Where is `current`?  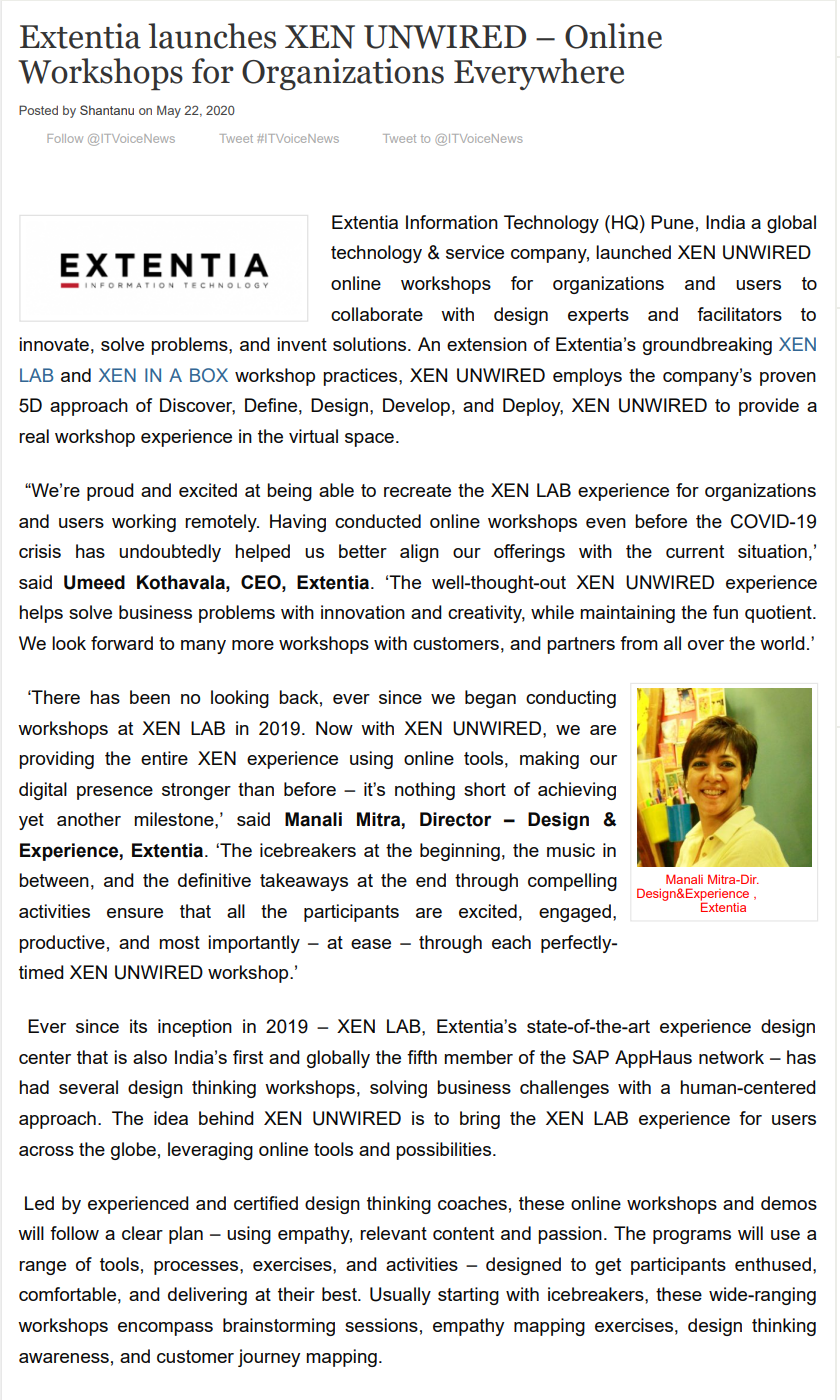 current is located at coordinates (695, 551).
